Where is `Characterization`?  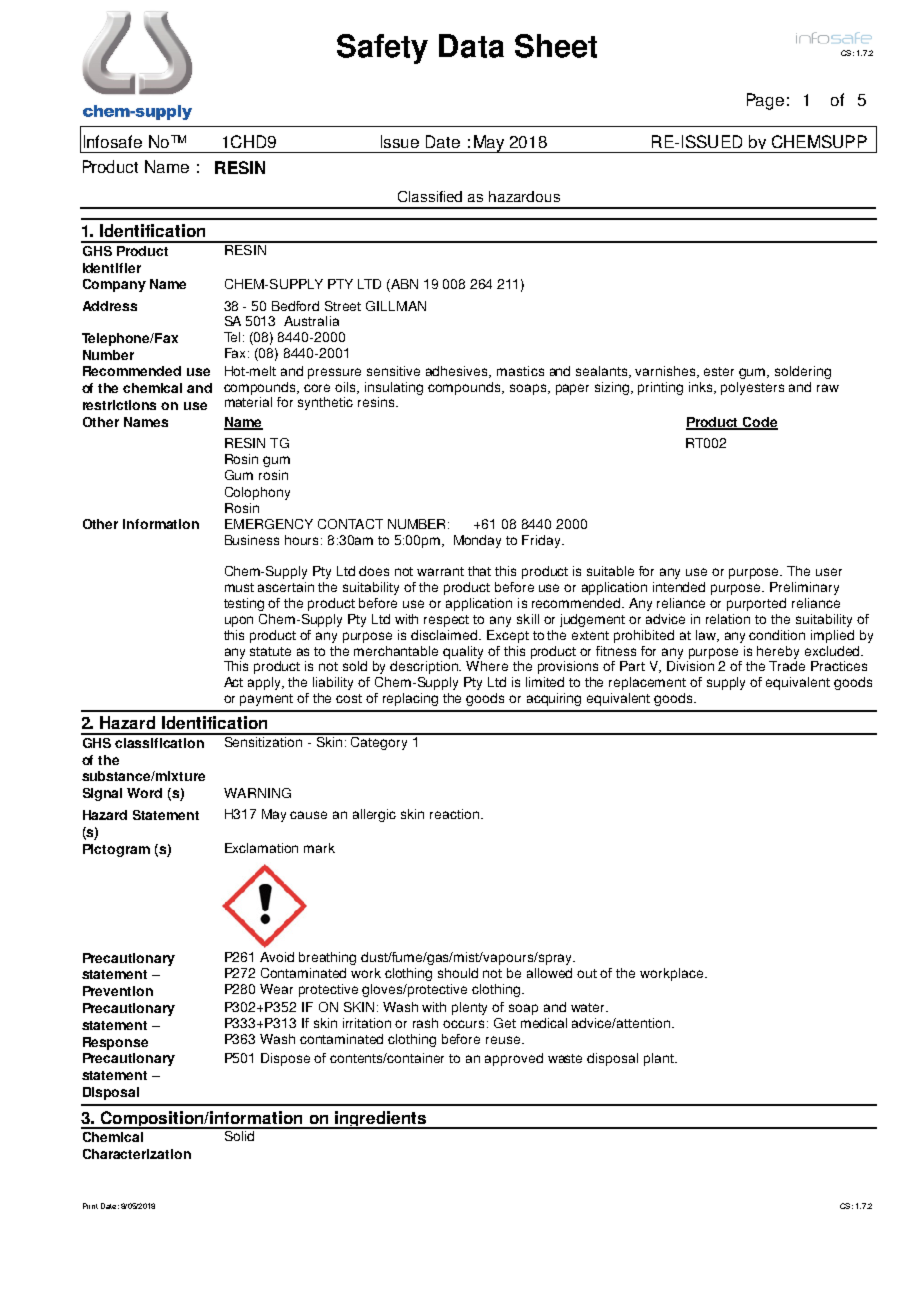
Characterization is located at coordinates (137, 1154).
